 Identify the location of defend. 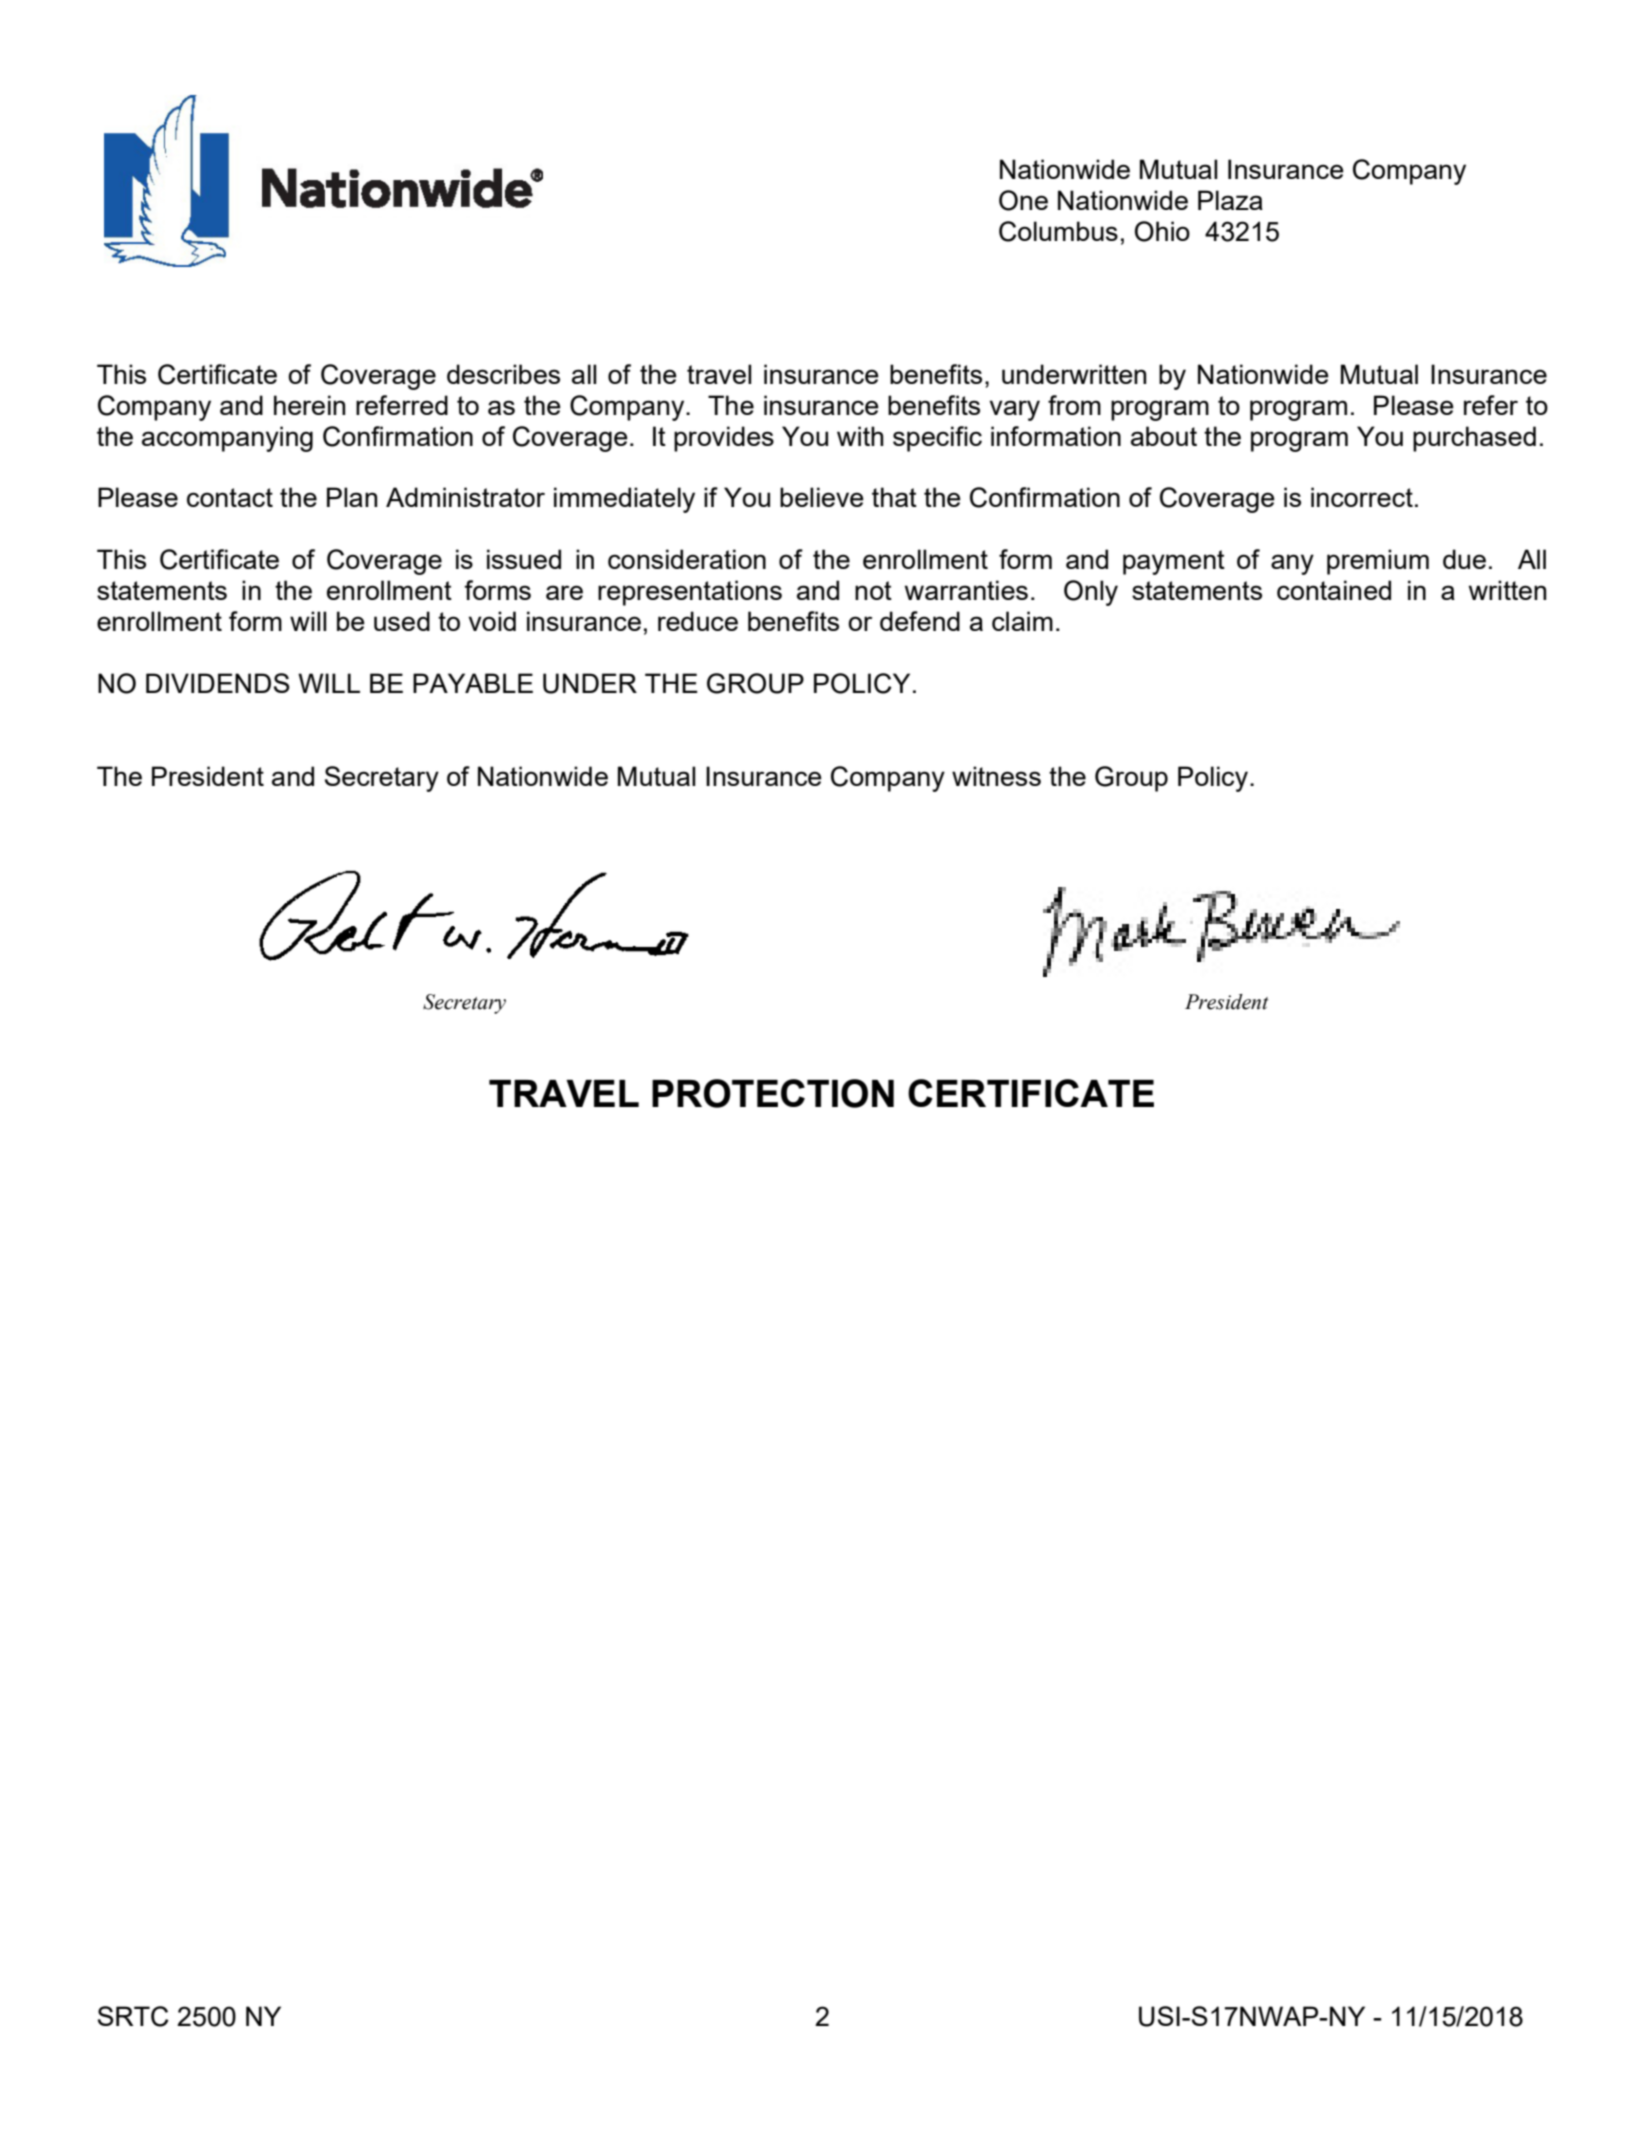
(920, 621).
